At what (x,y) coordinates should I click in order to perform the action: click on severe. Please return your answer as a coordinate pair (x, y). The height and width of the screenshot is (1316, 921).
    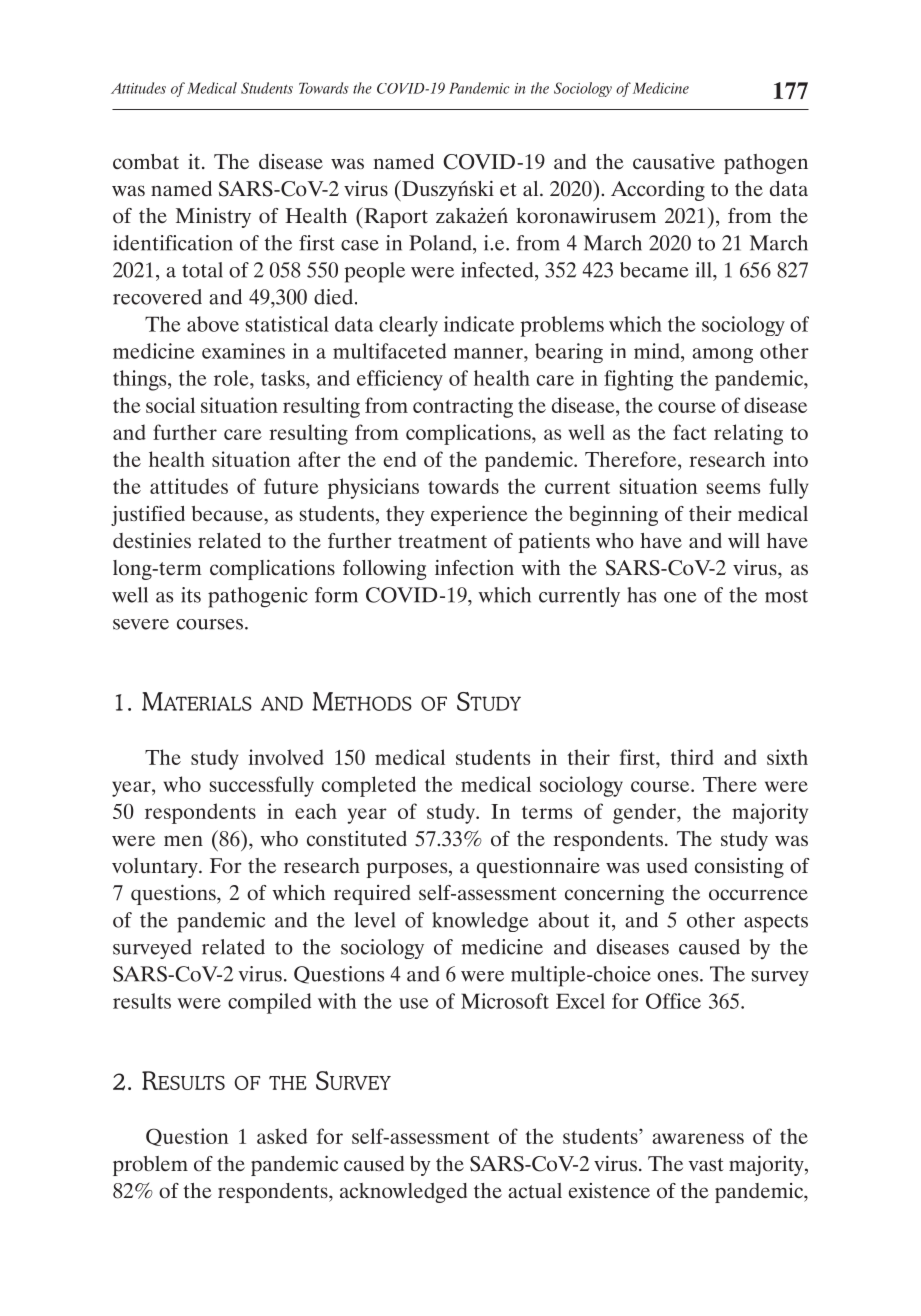
    Looking at the image, I should click on (141, 624).
